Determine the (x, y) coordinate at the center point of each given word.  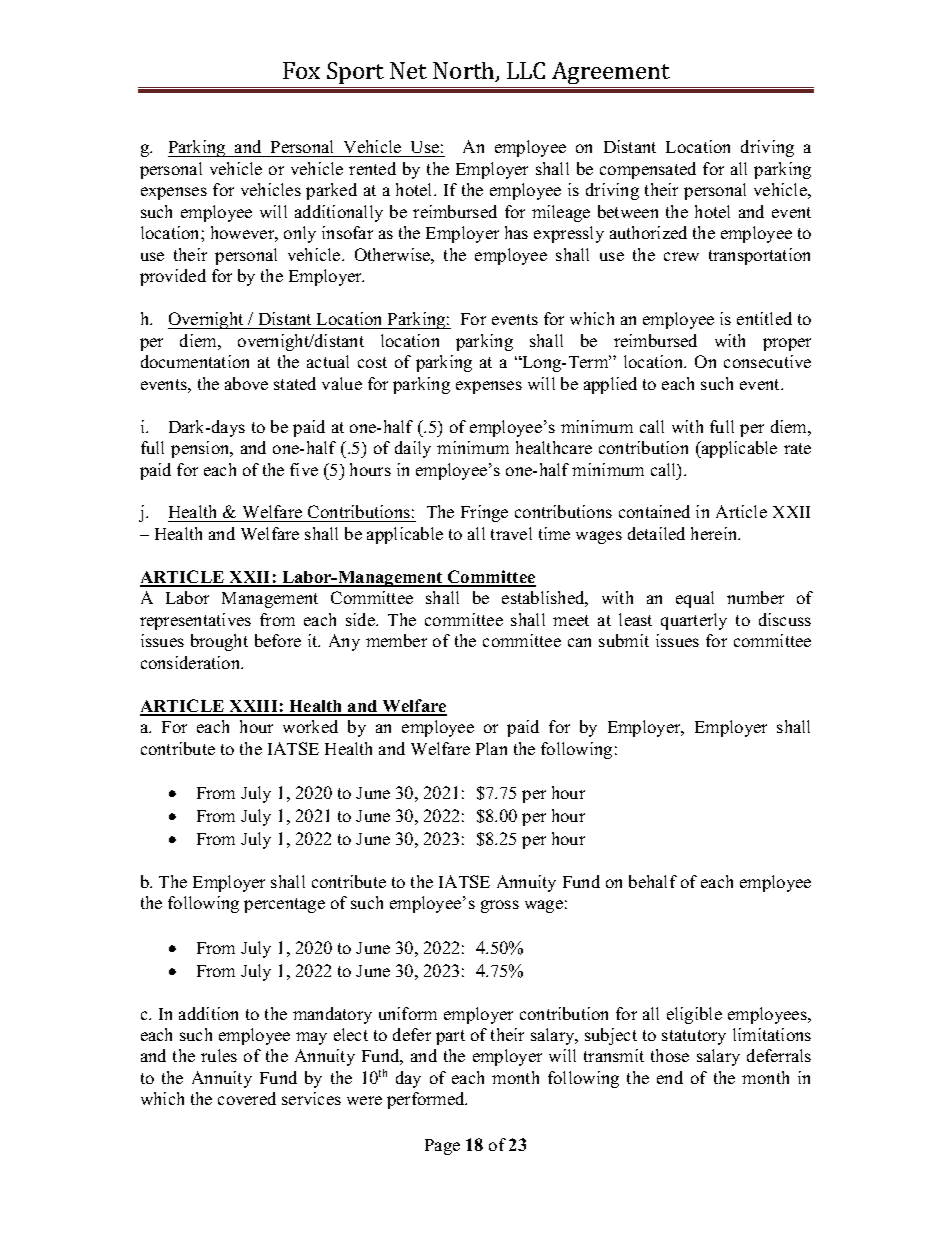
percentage (284, 905)
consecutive (767, 361)
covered (247, 1098)
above (246, 383)
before (278, 640)
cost (372, 362)
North (465, 72)
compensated (648, 170)
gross (500, 906)
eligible (694, 1015)
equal (695, 599)
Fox (301, 70)
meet (571, 620)
